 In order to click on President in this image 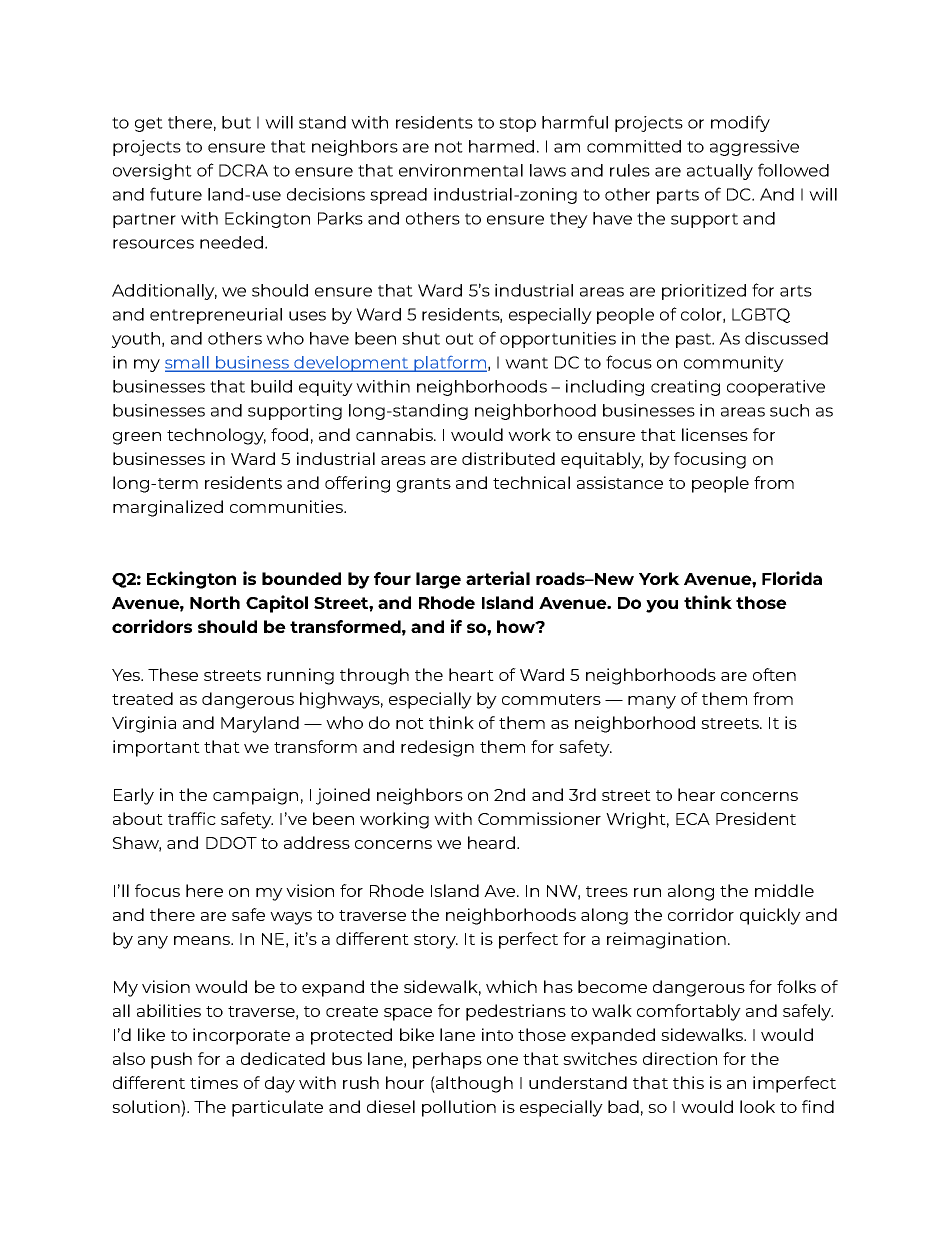, I will do `click(756, 818)`.
